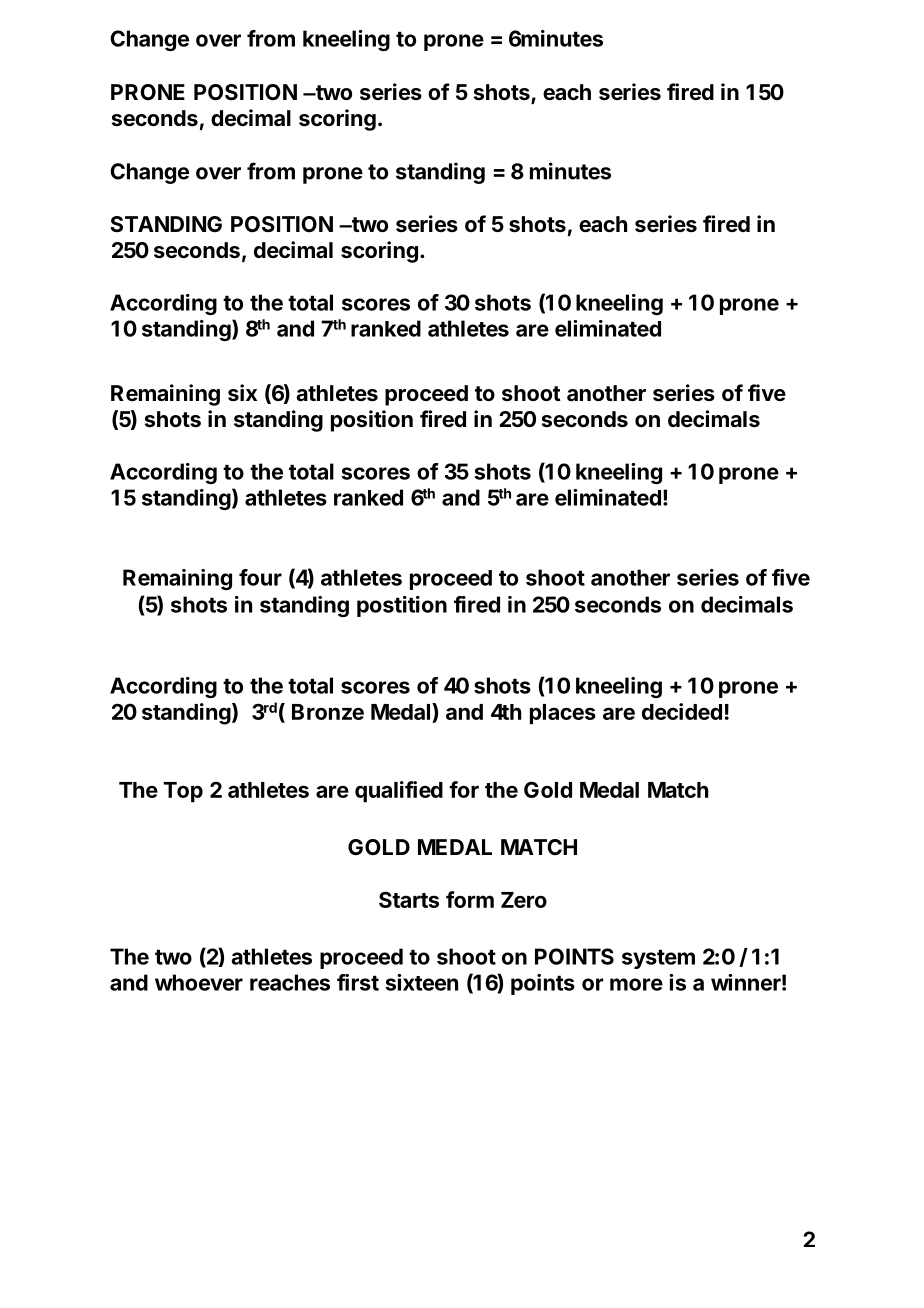 The image size is (924, 1308). Describe the element at coordinates (399, 791) in the page. I see `qualified` at that location.
